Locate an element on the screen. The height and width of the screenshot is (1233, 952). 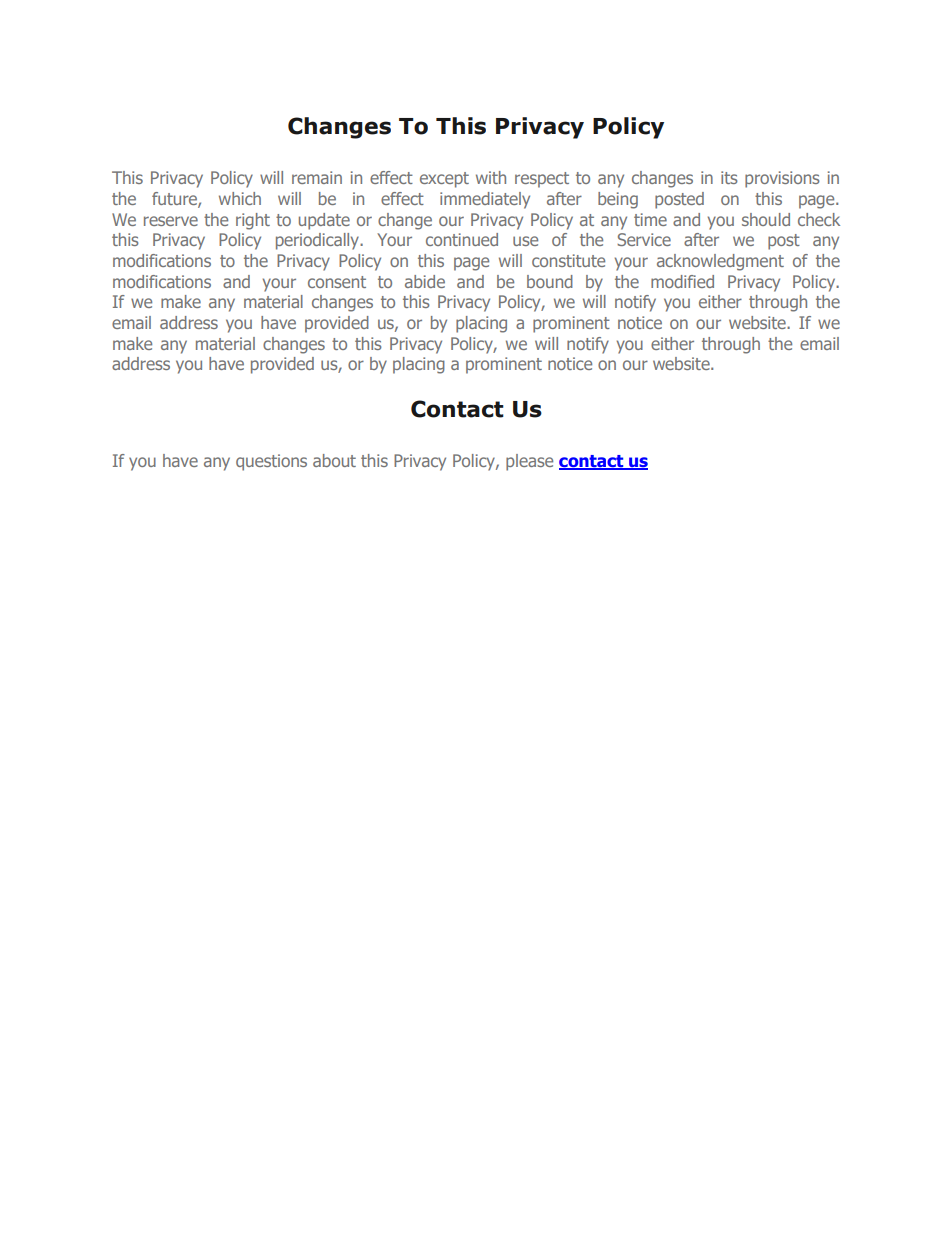
questions is located at coordinates (271, 462).
